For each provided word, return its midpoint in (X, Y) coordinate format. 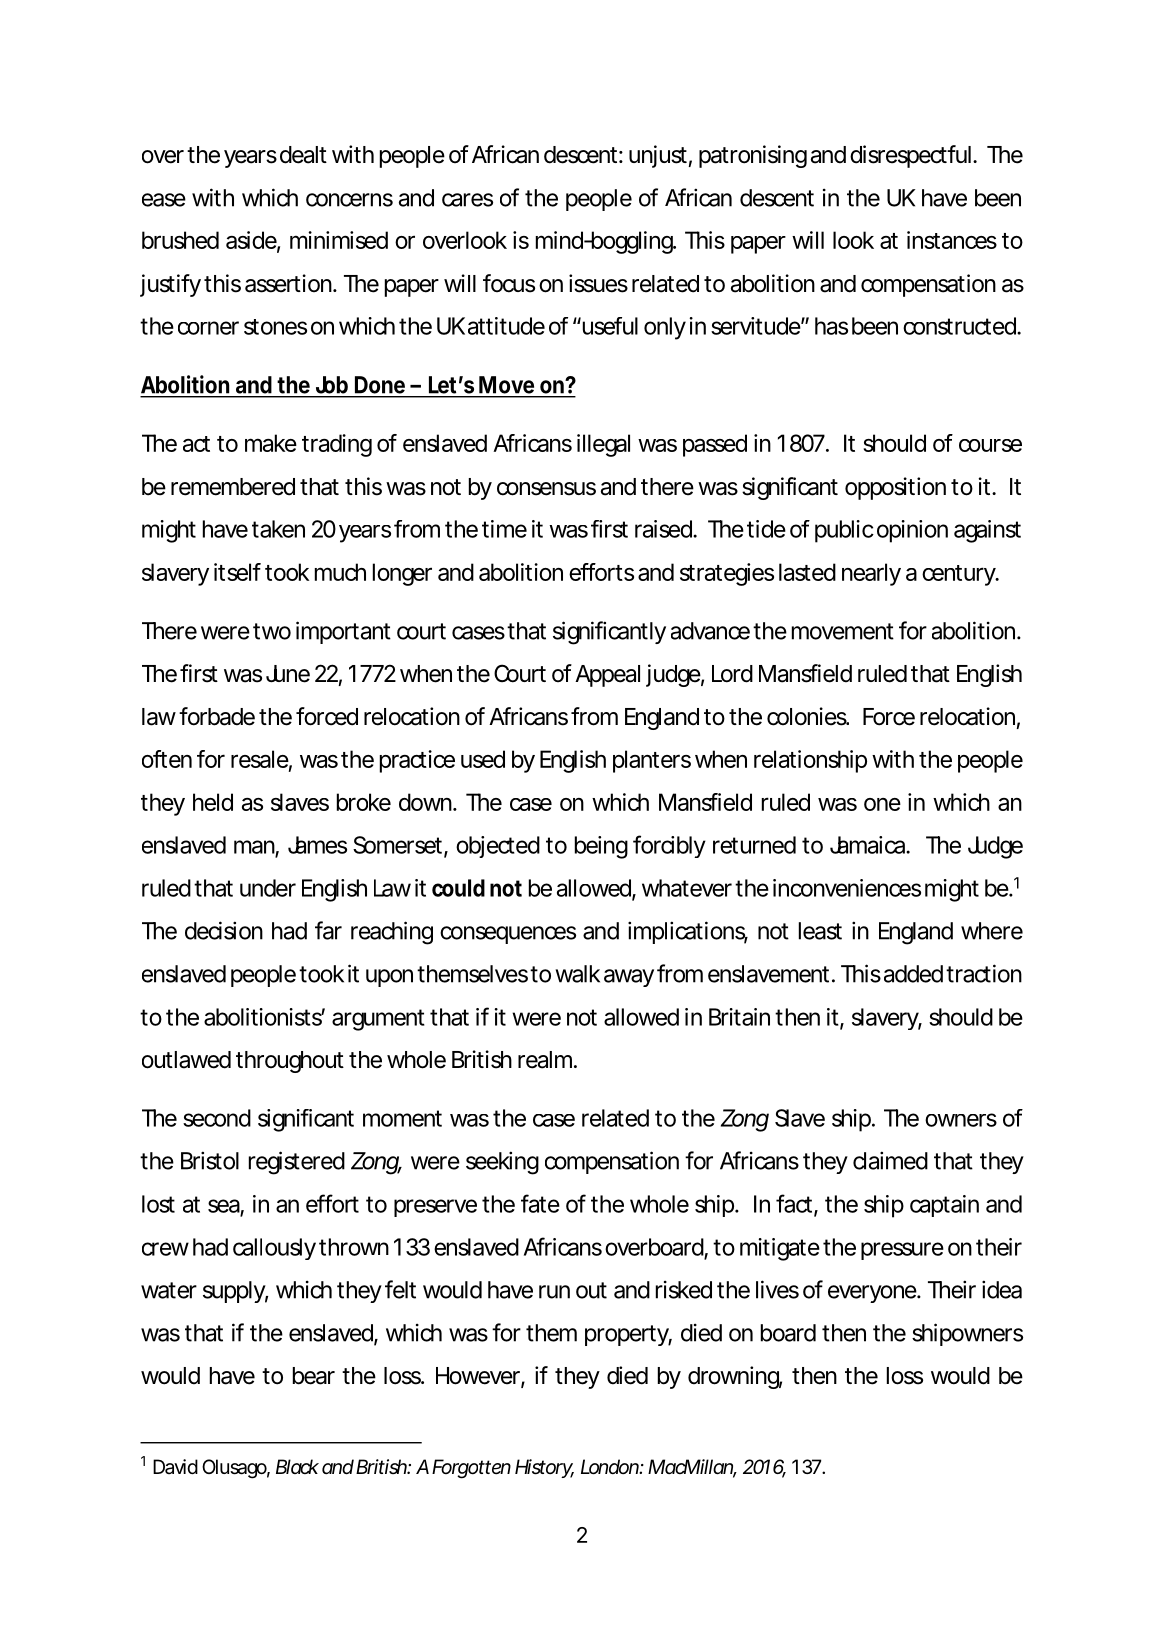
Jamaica (869, 845)
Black (297, 1466)
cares (467, 200)
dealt (303, 155)
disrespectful (910, 156)
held (213, 802)
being (601, 847)
